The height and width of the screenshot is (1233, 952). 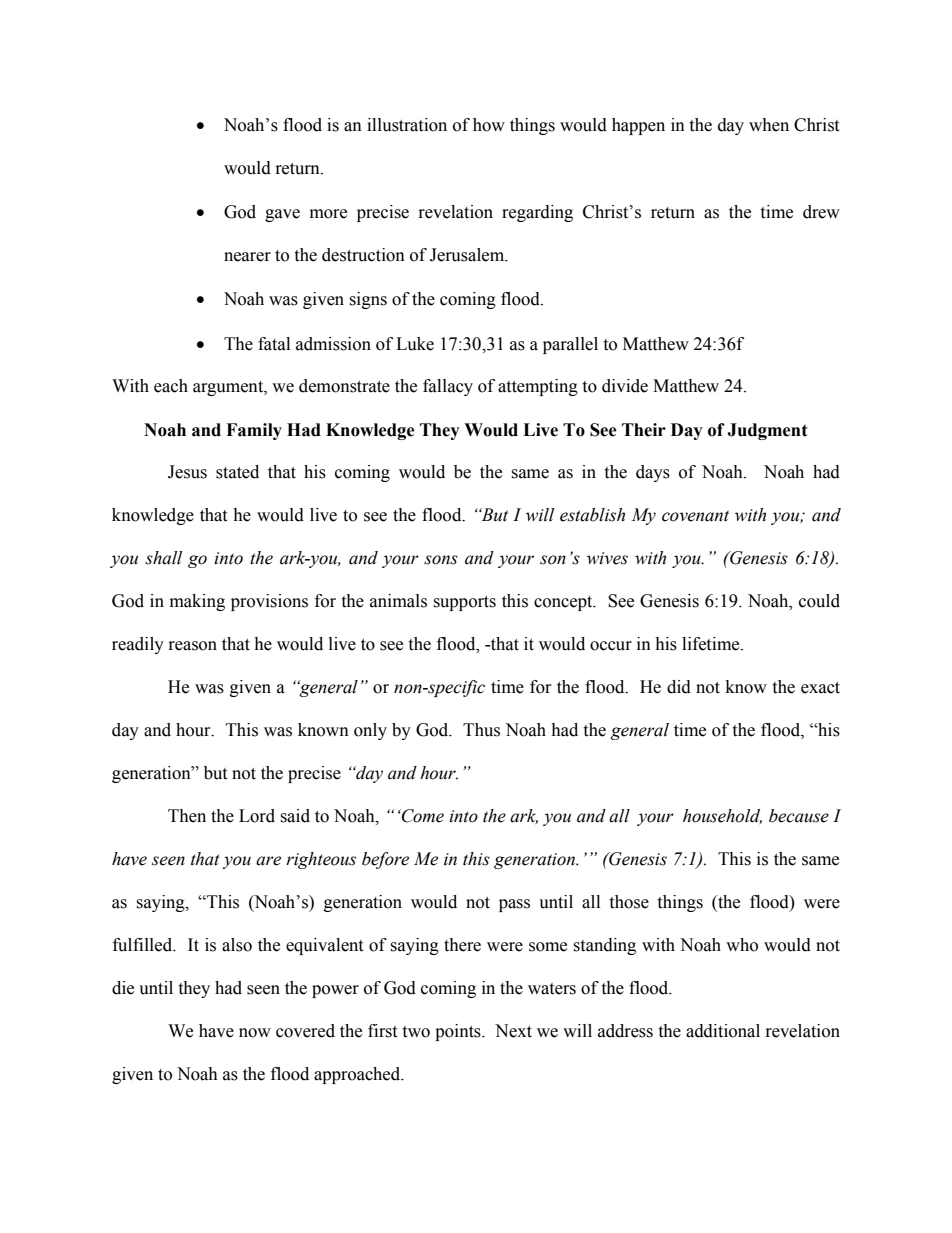 What do you see at coordinates (282, 215) in the screenshot?
I see `gave` at bounding box center [282, 215].
